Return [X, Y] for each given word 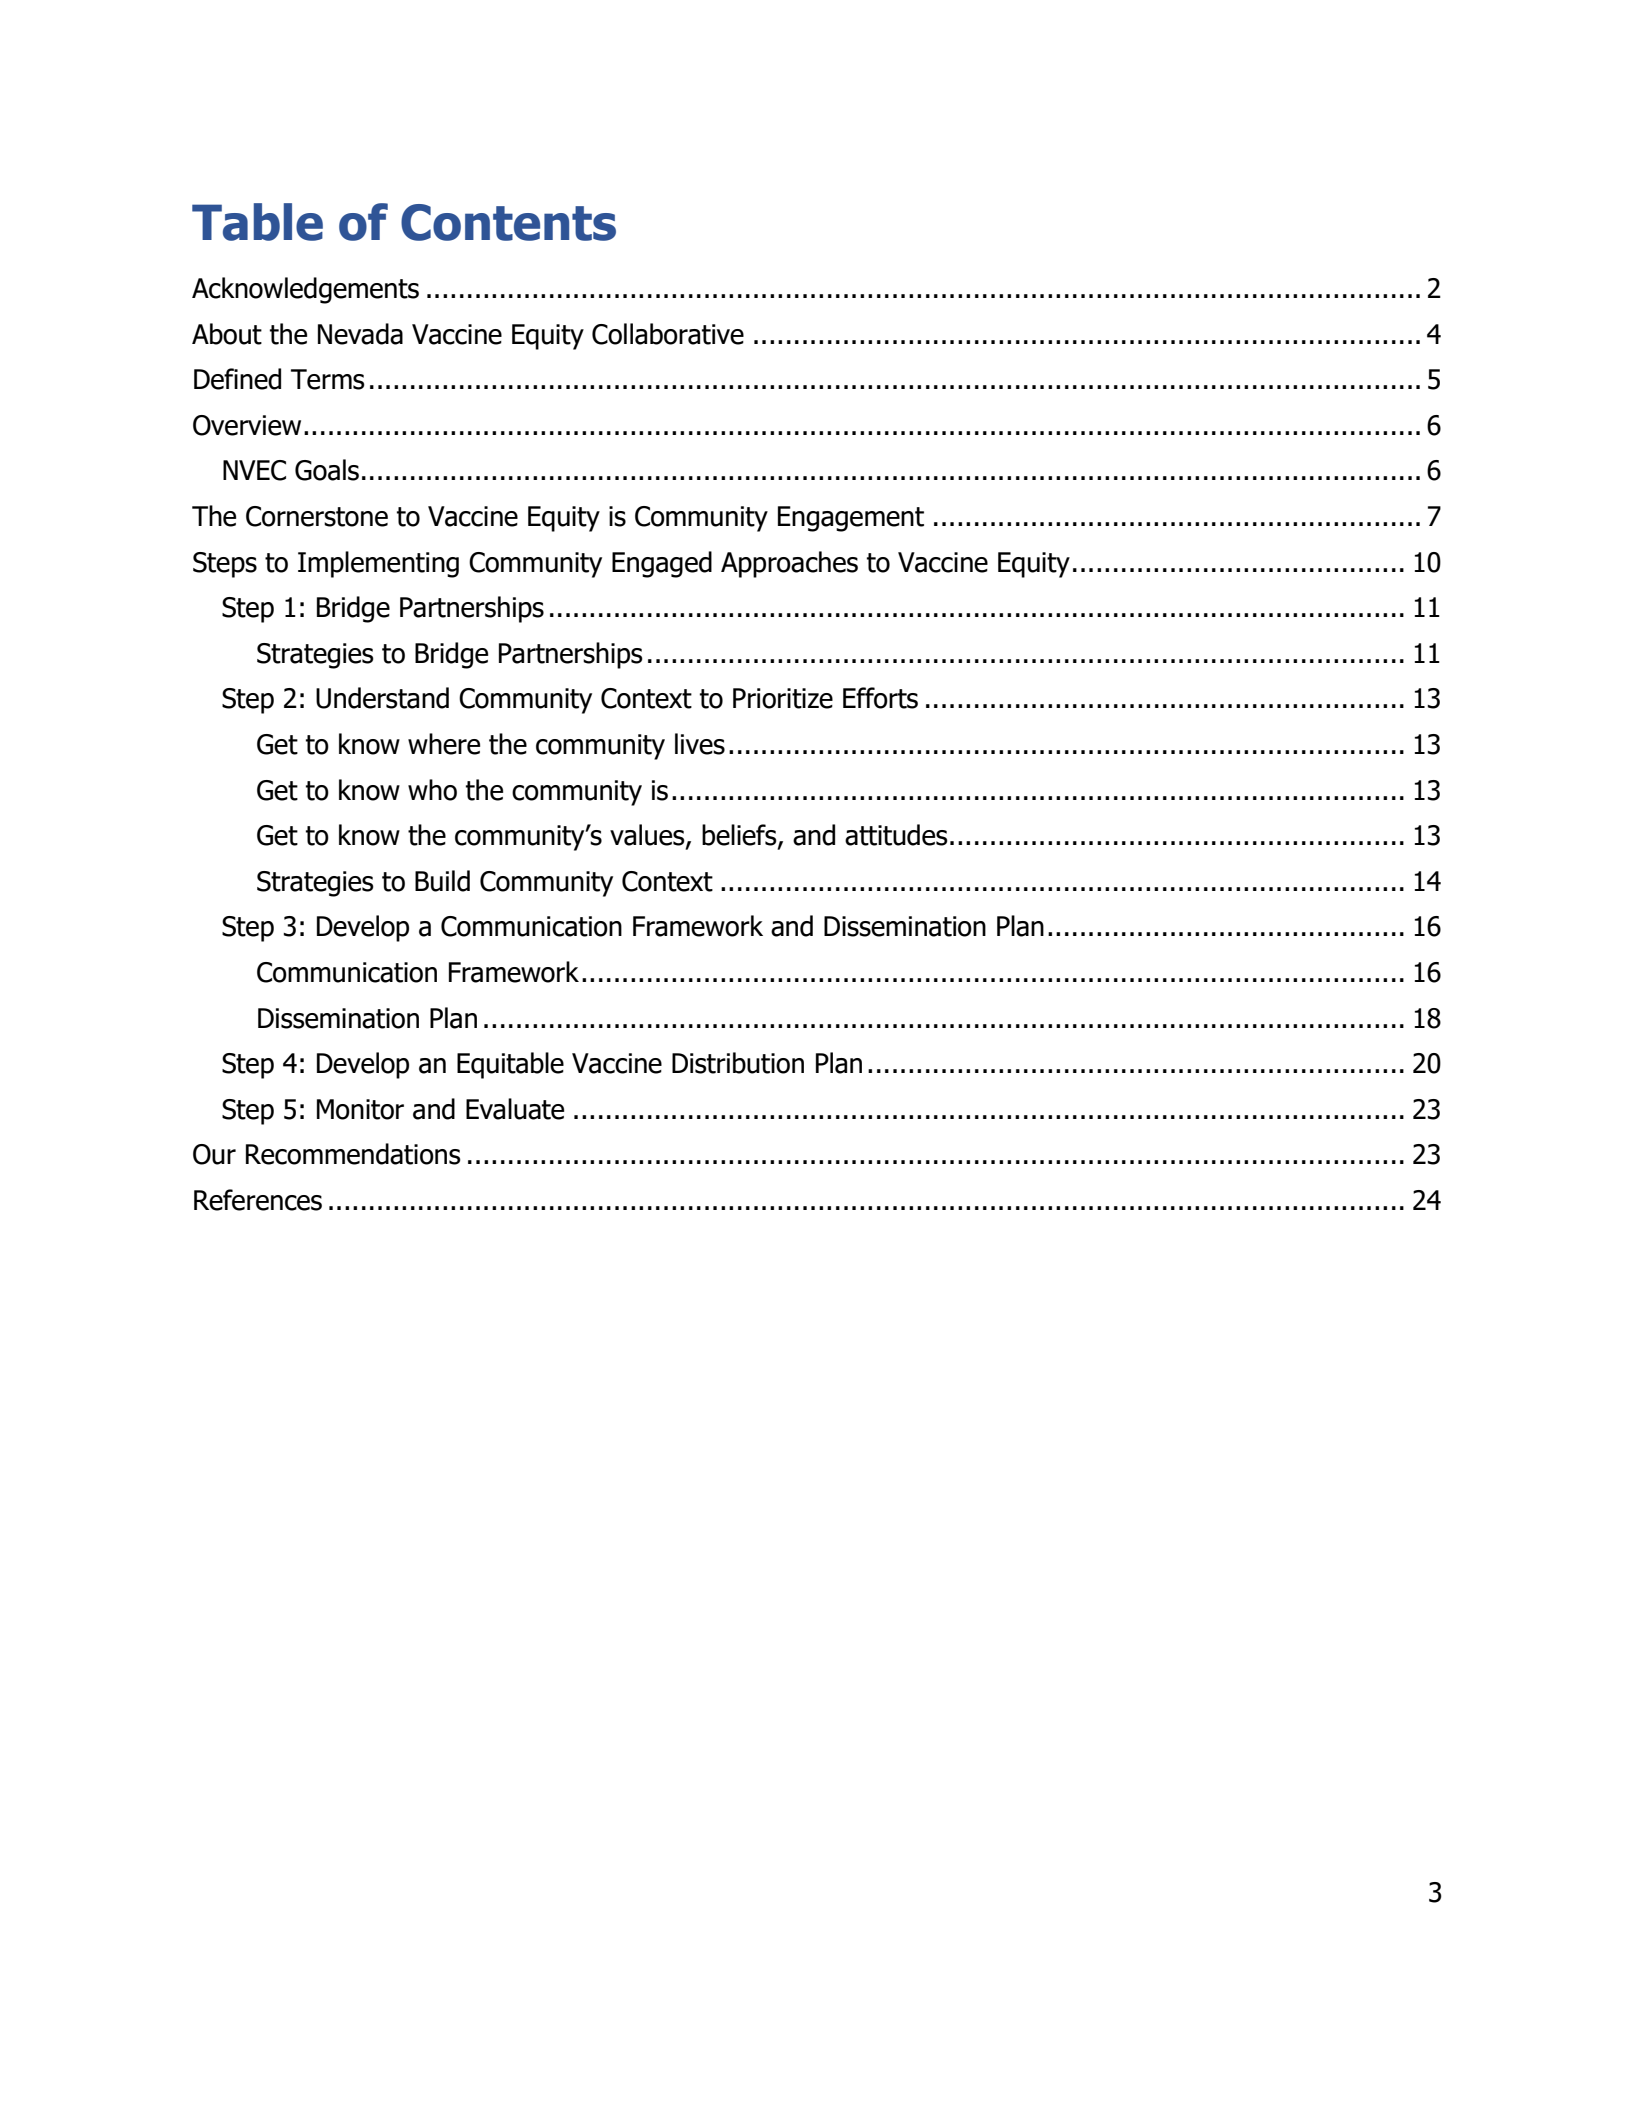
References [258, 1200]
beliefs [740, 836]
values [648, 836]
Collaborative [668, 334]
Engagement [851, 519]
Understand [382, 698]
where [444, 744]
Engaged [662, 564]
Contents [508, 222]
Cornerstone [317, 516]
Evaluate [515, 1109]
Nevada [360, 334]
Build [442, 881]
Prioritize [783, 698]
